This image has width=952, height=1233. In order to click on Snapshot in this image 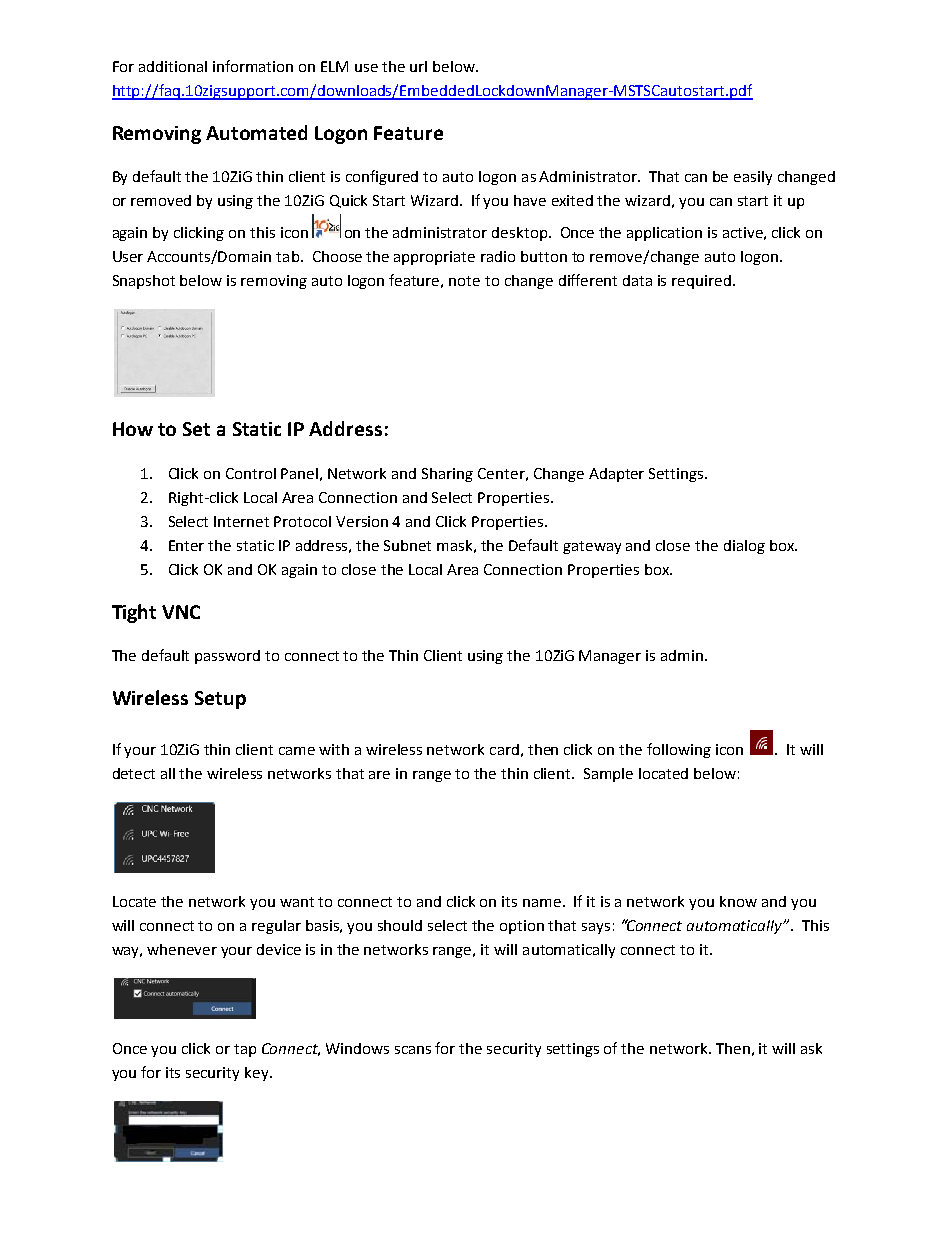, I will do `click(144, 282)`.
